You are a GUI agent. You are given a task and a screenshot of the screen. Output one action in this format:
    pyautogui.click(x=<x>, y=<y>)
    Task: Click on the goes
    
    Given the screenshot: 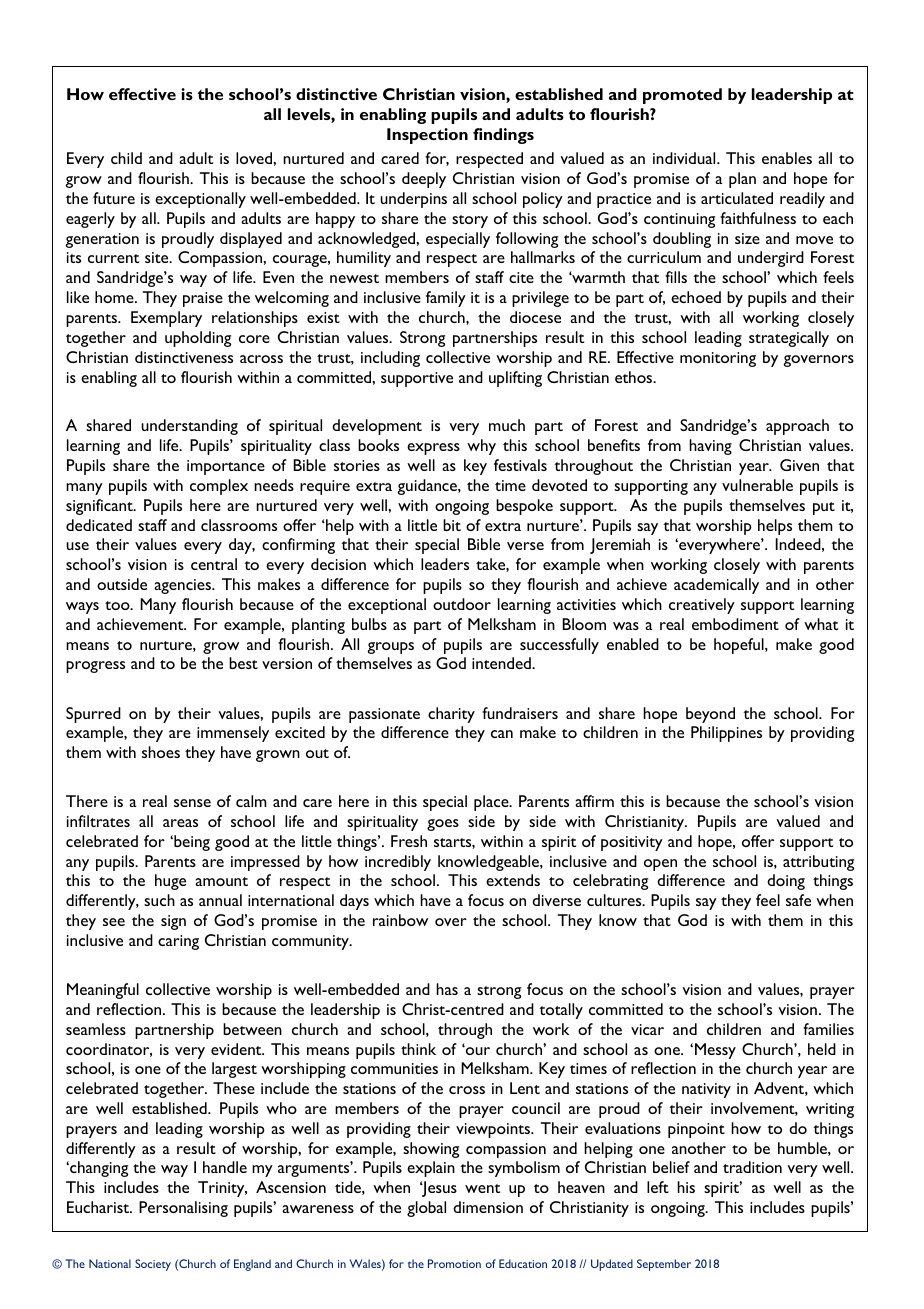 What is the action you would take?
    pyautogui.click(x=443, y=825)
